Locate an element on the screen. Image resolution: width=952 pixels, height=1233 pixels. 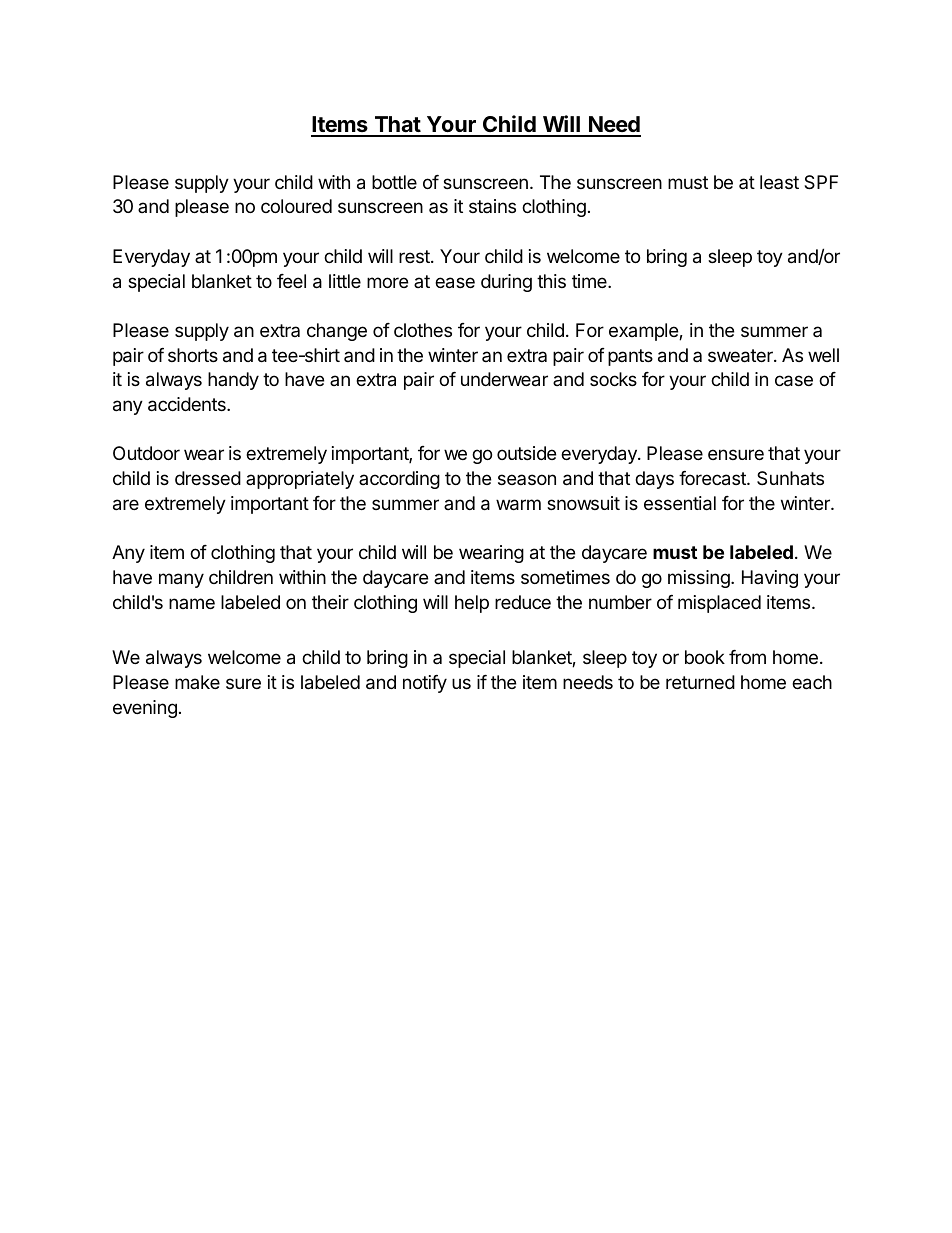
returned is located at coordinates (700, 682).
